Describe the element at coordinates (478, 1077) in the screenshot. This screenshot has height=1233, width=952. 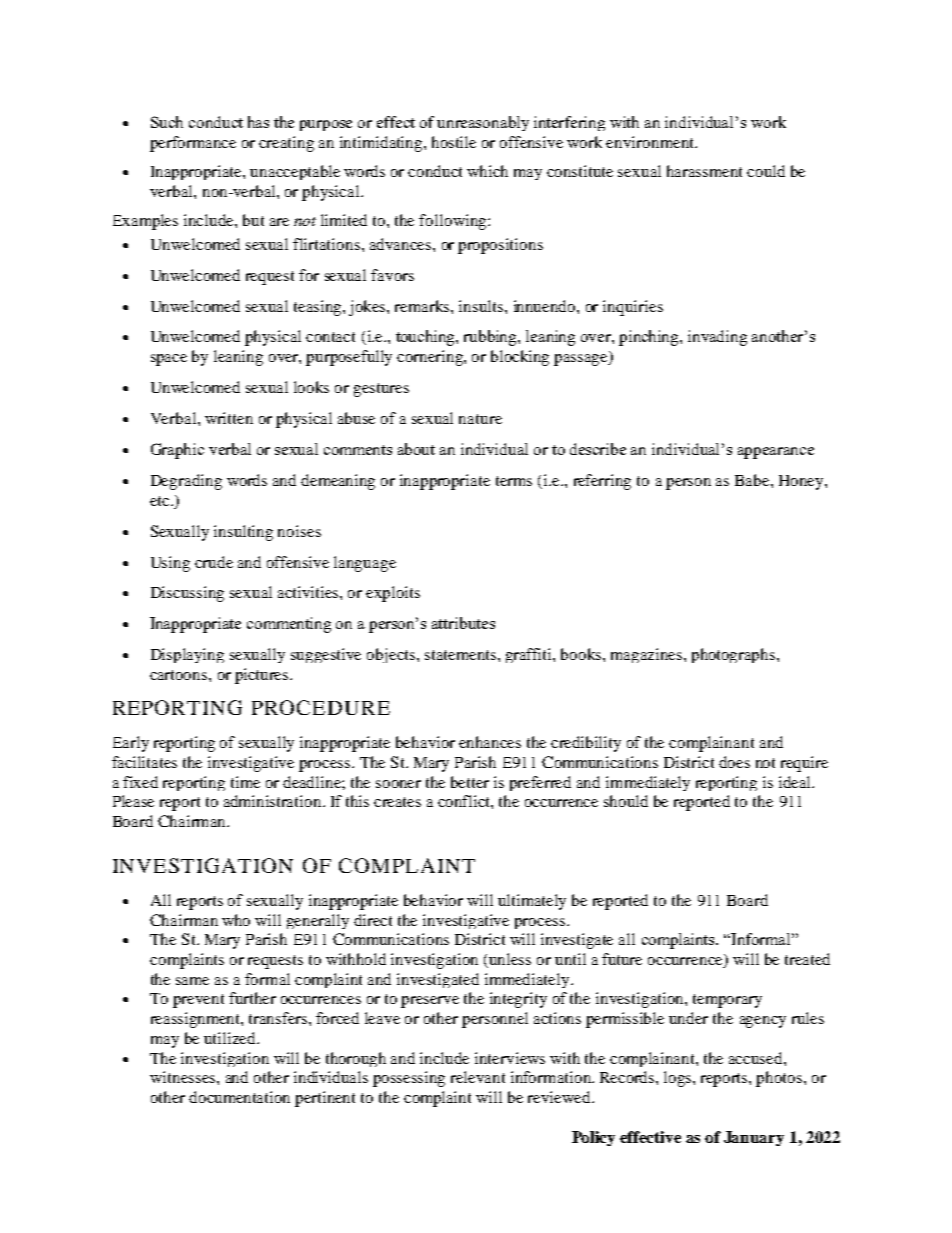
I see `relevant` at that location.
